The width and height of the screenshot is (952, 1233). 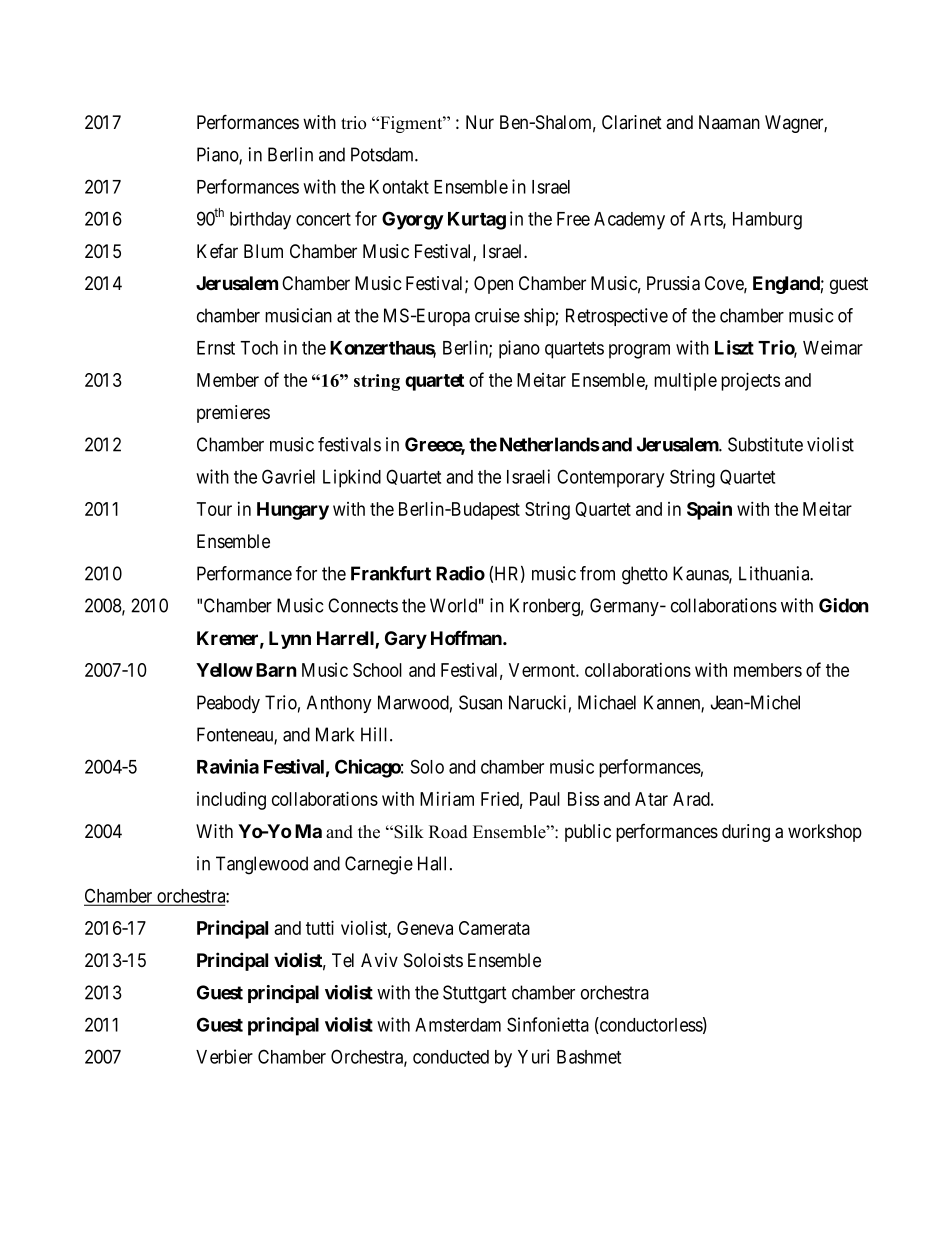 I want to click on Tel, so click(x=343, y=960).
